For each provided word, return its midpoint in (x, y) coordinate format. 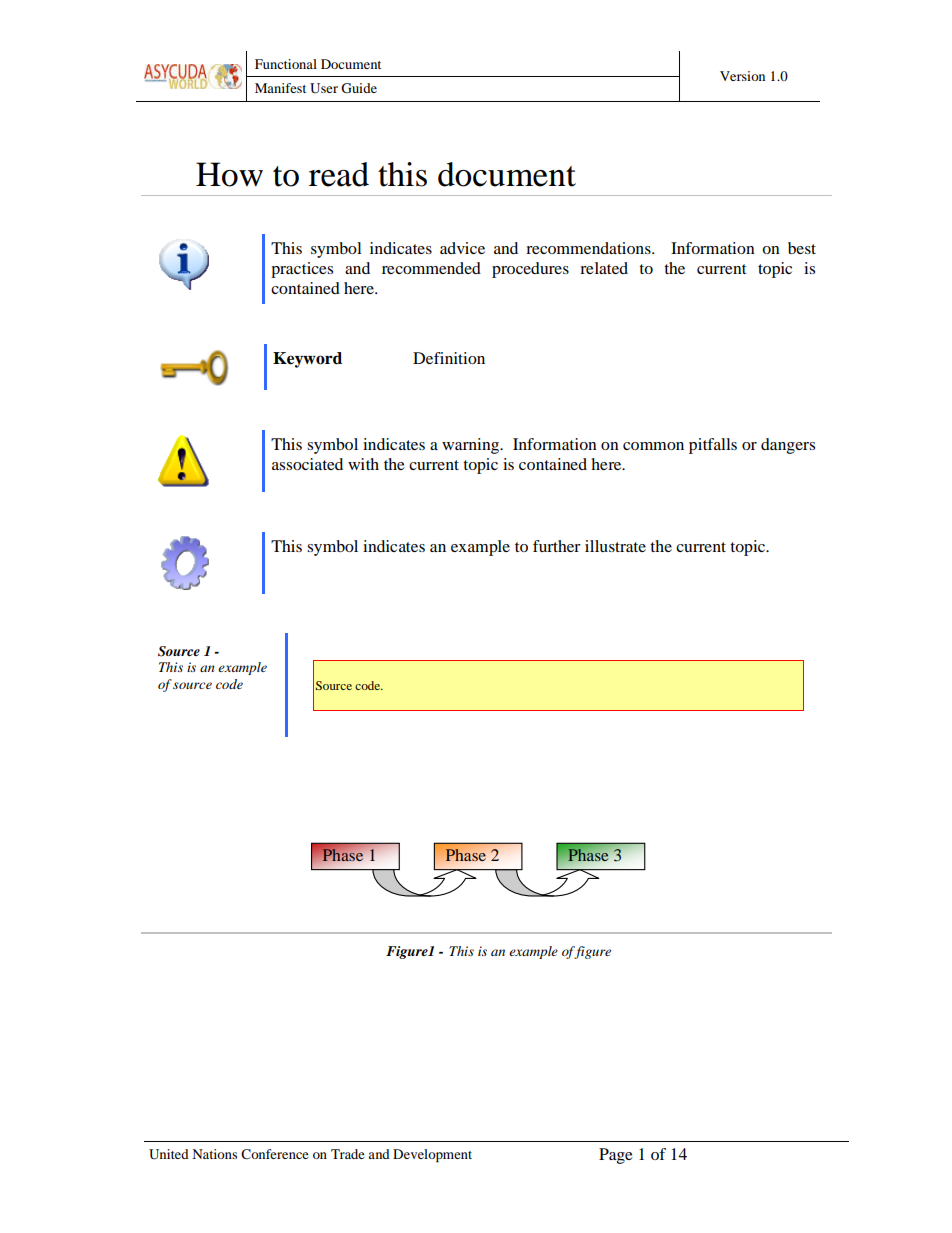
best (802, 248)
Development (432, 1155)
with (363, 464)
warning (472, 446)
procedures (530, 270)
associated (307, 464)
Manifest (280, 88)
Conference (275, 1154)
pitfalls (713, 446)
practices (302, 270)
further (557, 546)
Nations (214, 1154)
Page (616, 1156)
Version (742, 76)
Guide (359, 88)
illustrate (615, 546)
